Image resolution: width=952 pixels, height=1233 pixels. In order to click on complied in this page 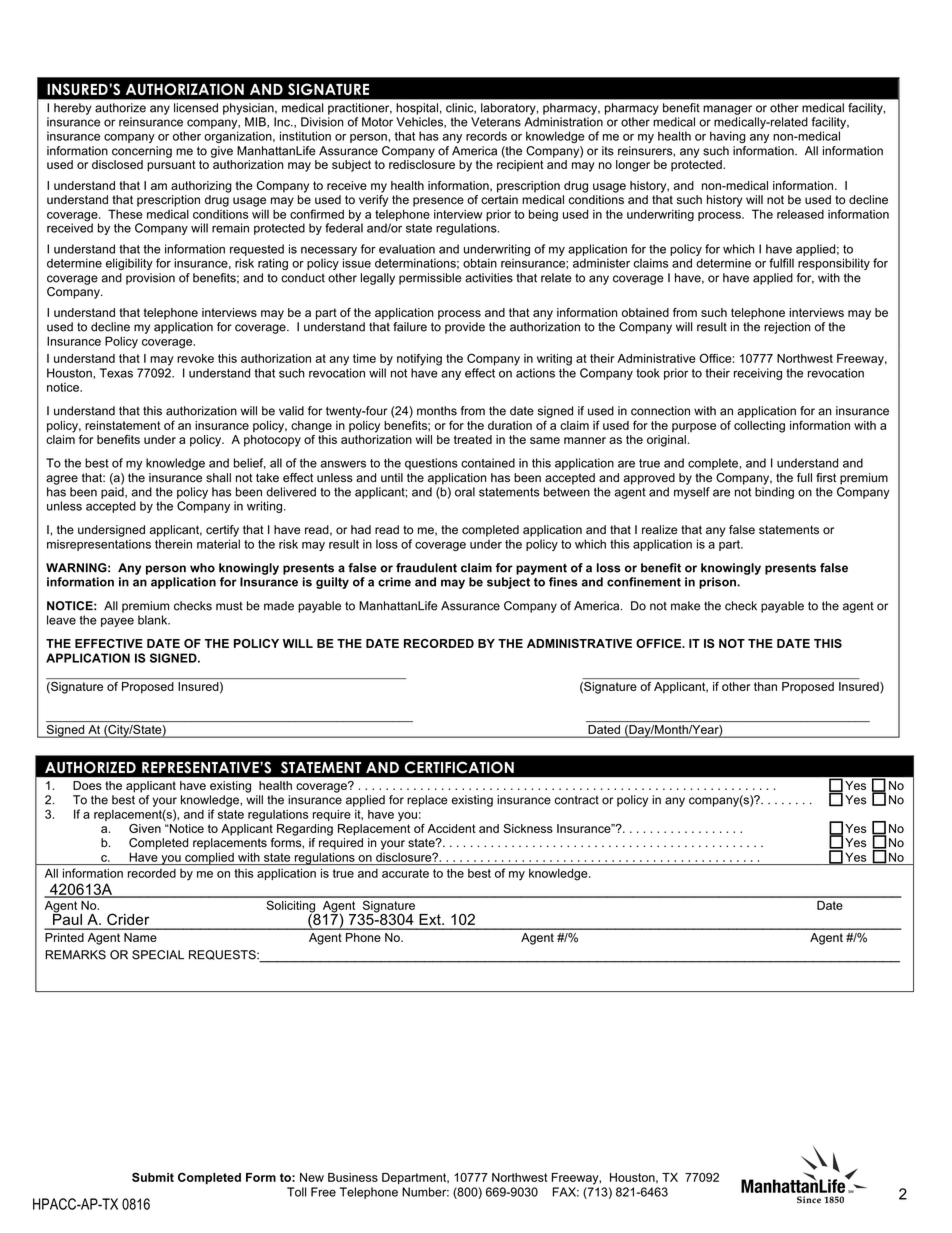, I will do `click(209, 858)`.
